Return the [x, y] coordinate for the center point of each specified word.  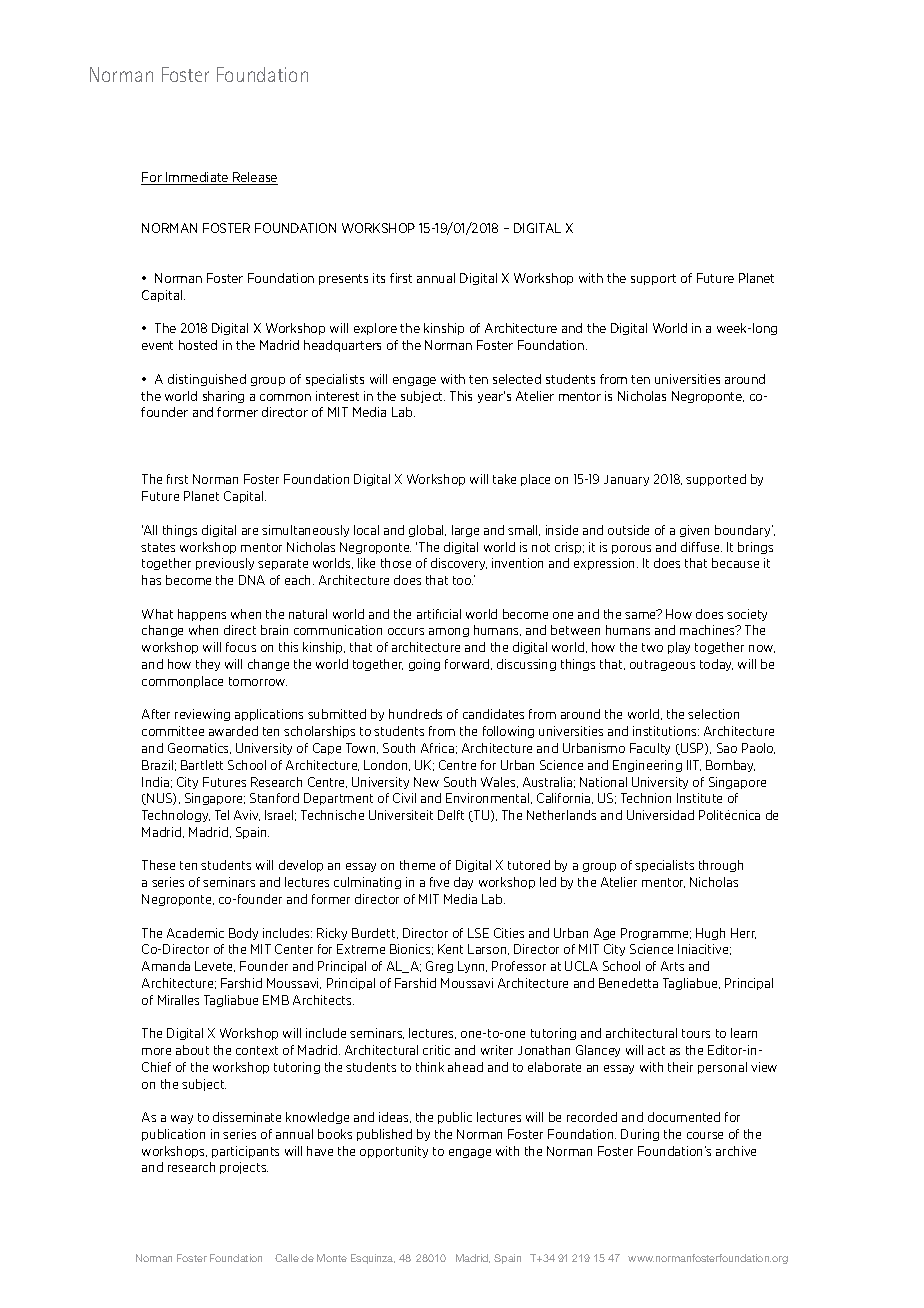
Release [254, 178]
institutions [666, 731]
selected [517, 379]
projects [244, 1168]
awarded [233, 731]
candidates [493, 714]
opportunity [394, 1152]
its [379, 278]
